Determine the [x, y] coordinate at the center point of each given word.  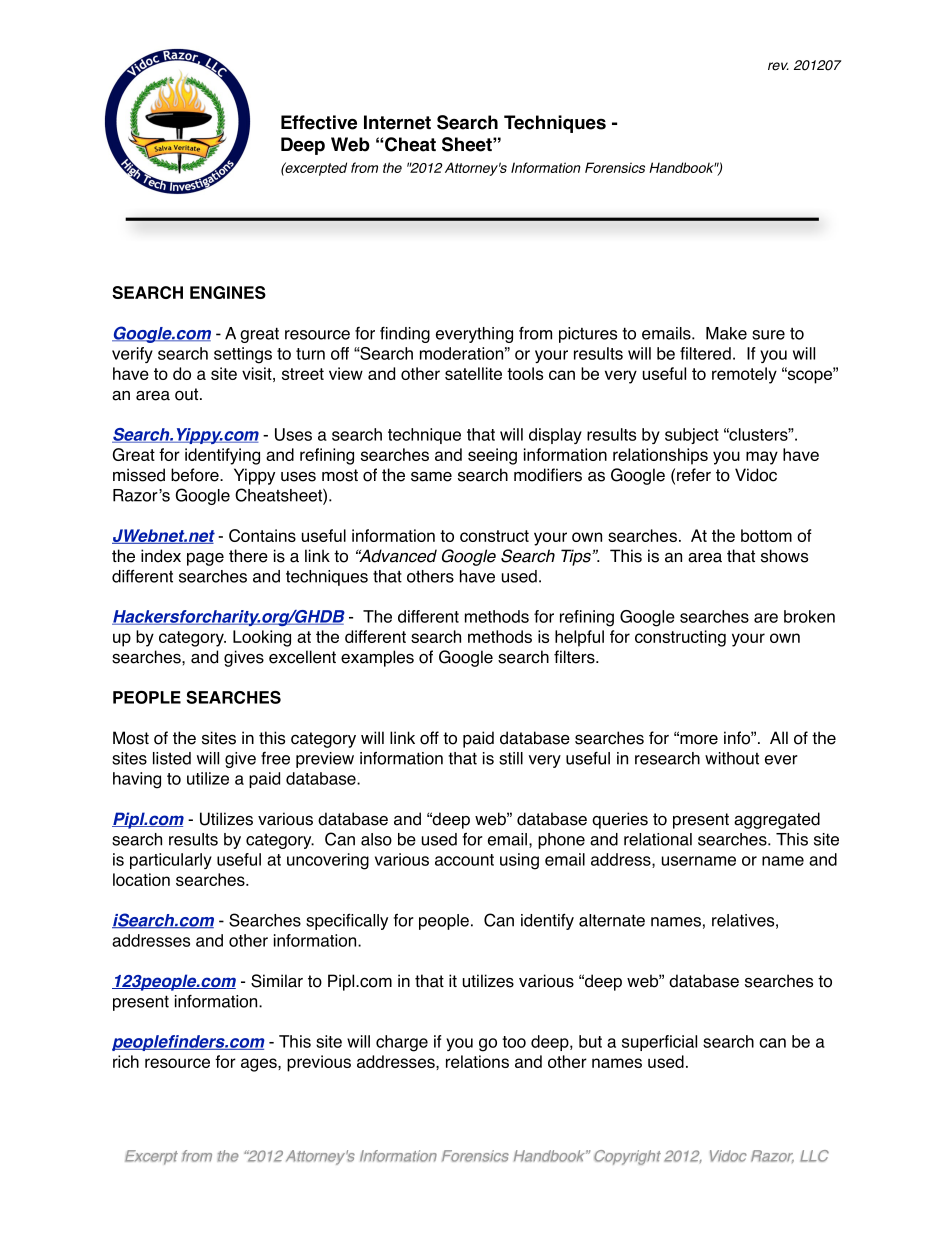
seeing [492, 456]
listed [172, 758]
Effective [319, 122]
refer [694, 475]
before [196, 475]
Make [726, 333]
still [511, 758]
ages [260, 1065]
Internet [397, 122]
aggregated [777, 820]
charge [402, 1043]
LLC [814, 1156]
